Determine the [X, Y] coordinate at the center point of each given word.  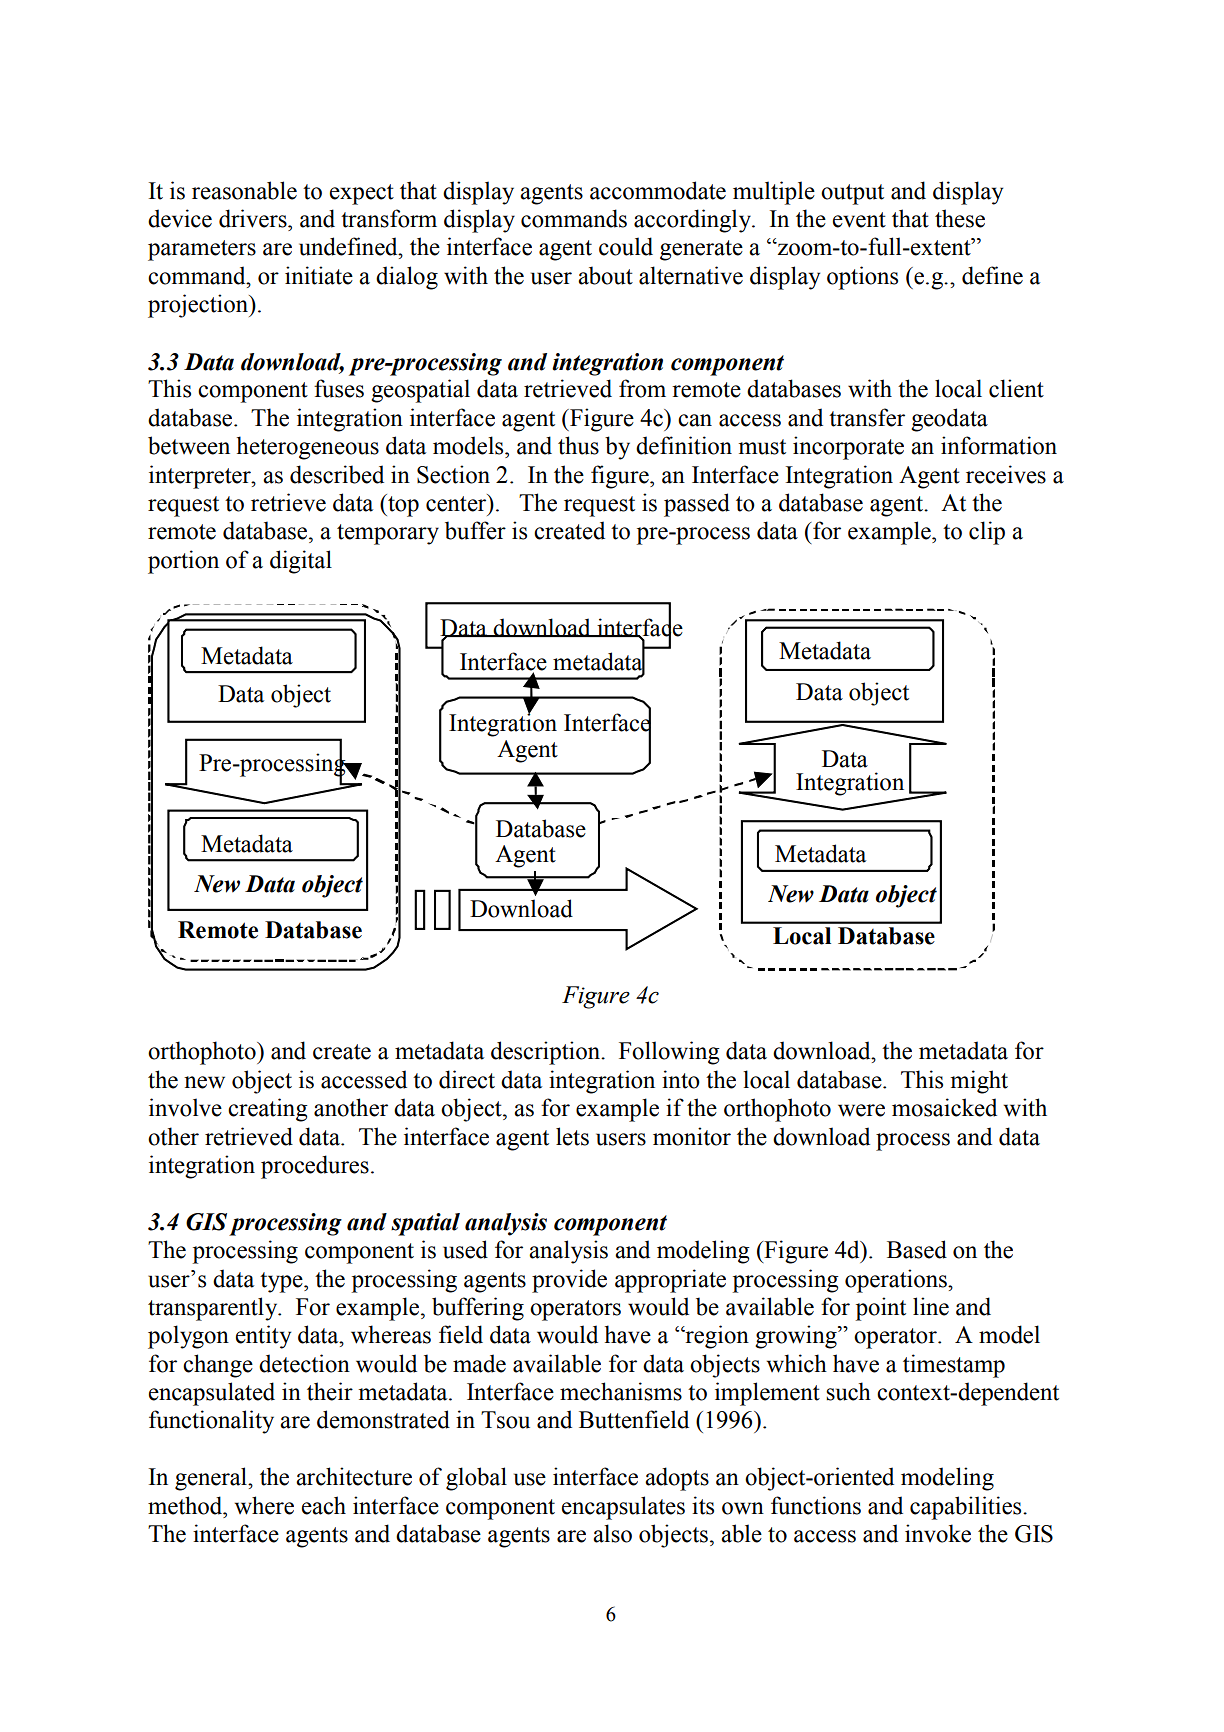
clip [987, 533]
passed [697, 505]
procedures [315, 1167]
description [546, 1053]
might [979, 1082]
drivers [254, 218]
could [626, 246]
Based [917, 1249]
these [960, 218]
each [324, 1505]
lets [572, 1136]
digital [301, 562]
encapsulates [623, 1508]
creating [268, 1110]
